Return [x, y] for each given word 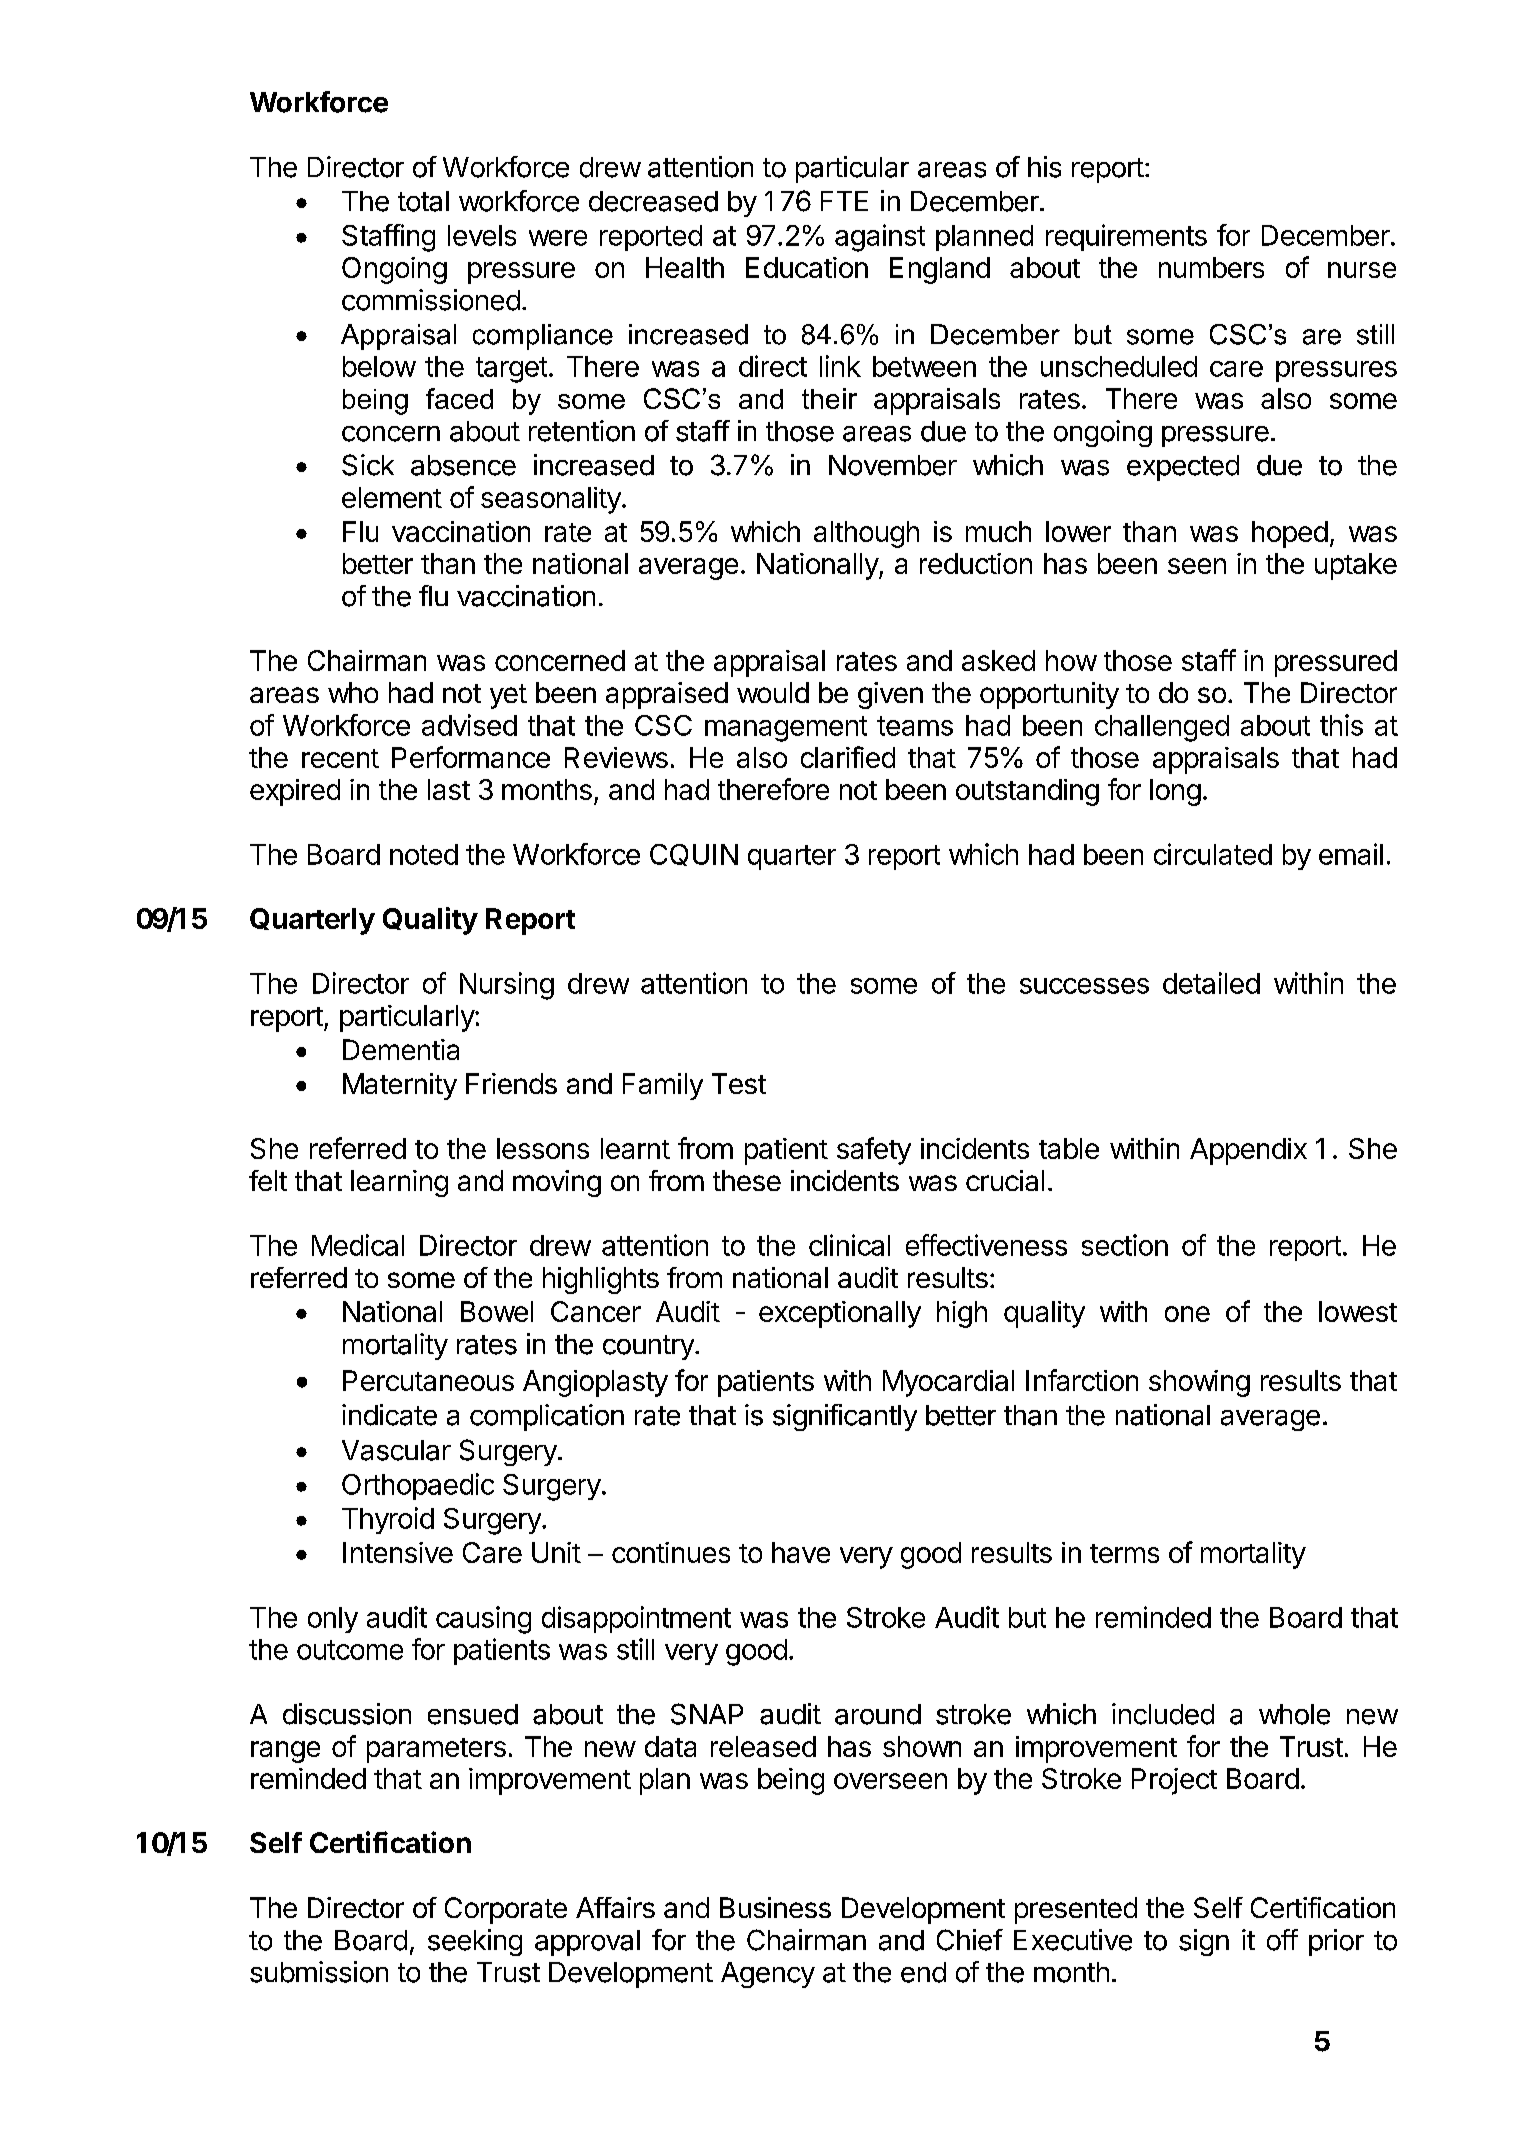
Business [775, 1907]
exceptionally [840, 1314]
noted [424, 854]
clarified [848, 757]
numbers [1211, 267]
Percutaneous [428, 1380]
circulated [1213, 854]
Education [807, 267]
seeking [475, 1942]
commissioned [431, 300]
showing [1199, 1383]
